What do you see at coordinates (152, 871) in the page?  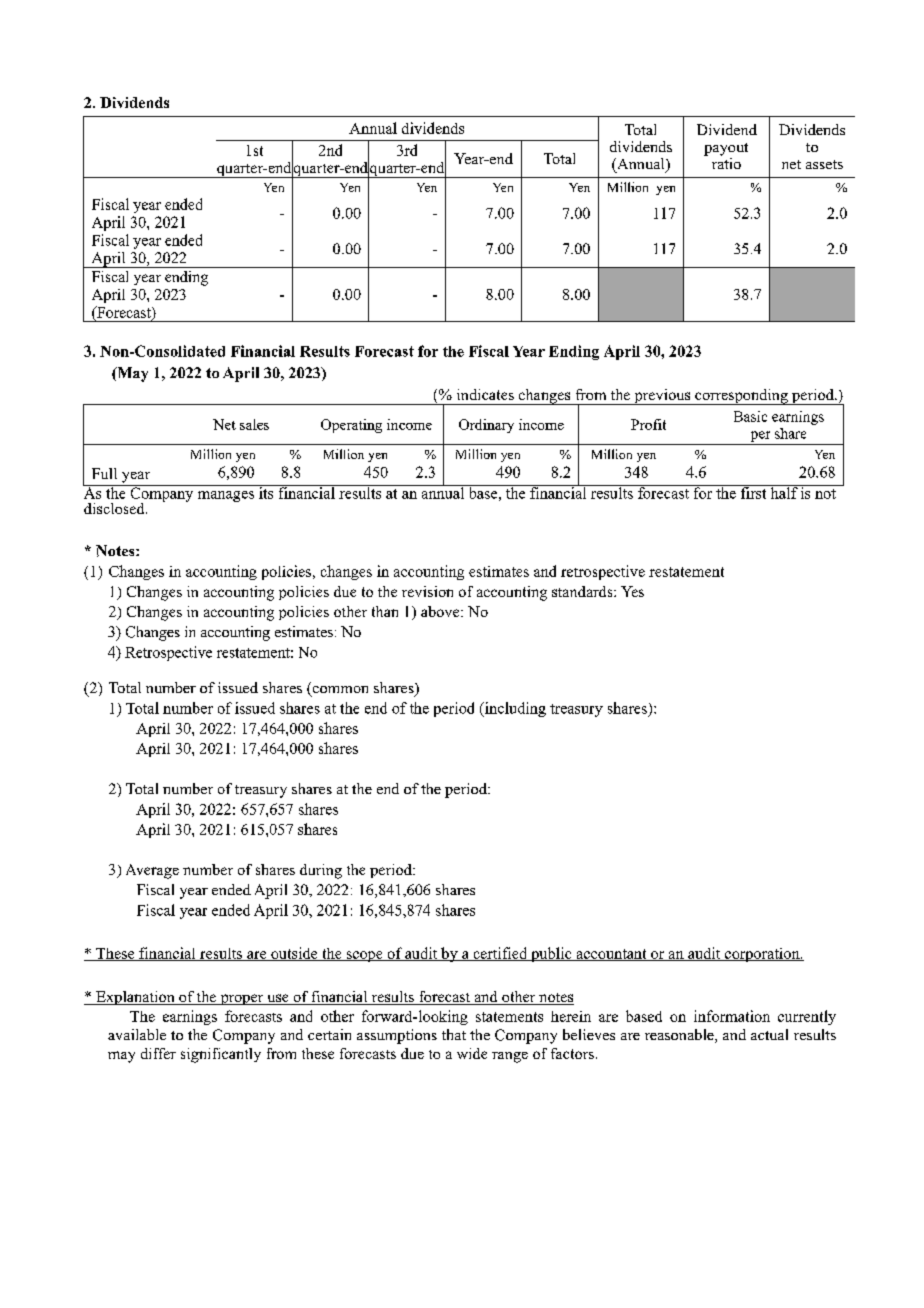 I see `Average` at bounding box center [152, 871].
